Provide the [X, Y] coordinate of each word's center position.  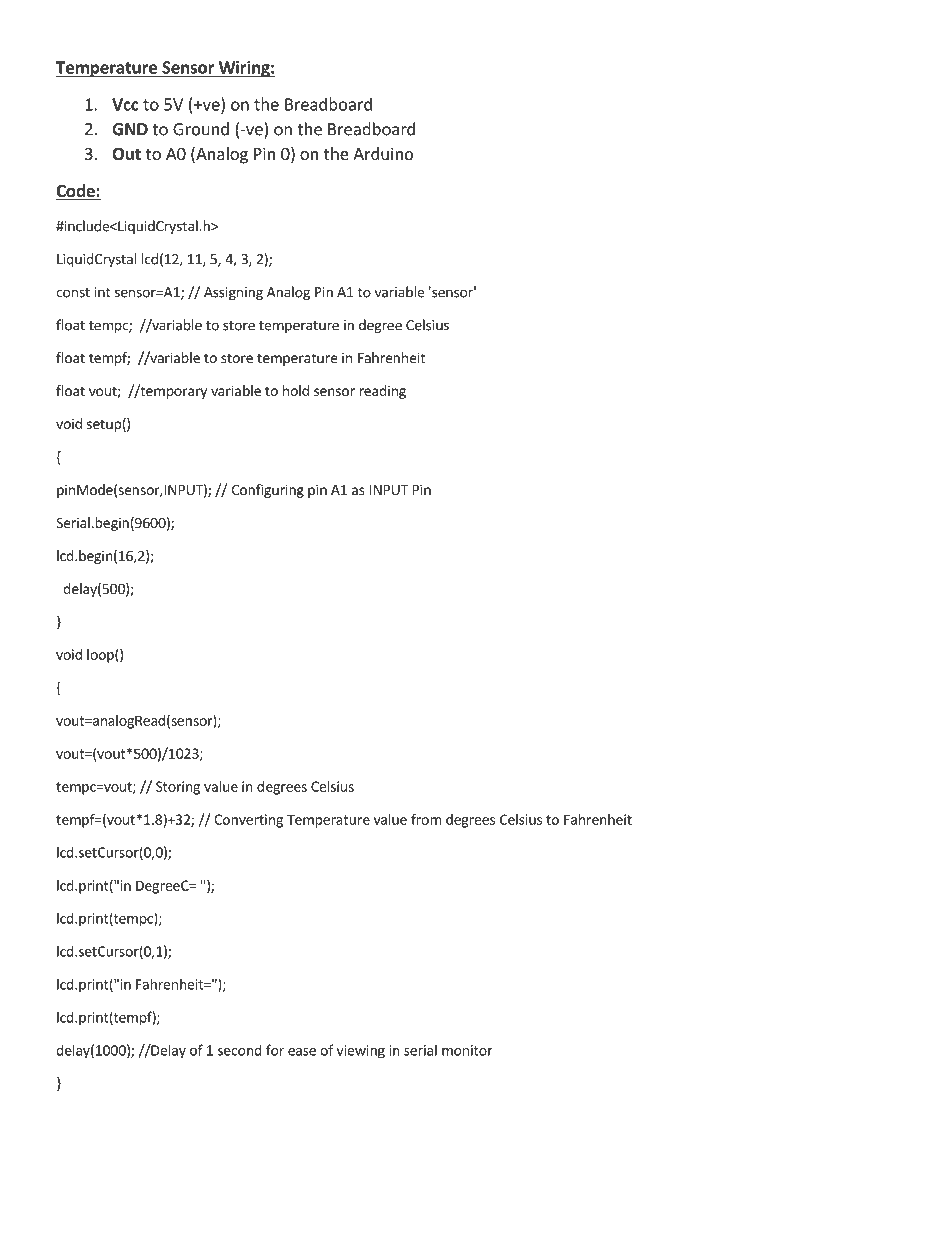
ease [302, 1052]
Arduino [383, 153]
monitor [467, 1050]
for [275, 1050]
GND [130, 129]
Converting [248, 821]
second [240, 1050]
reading [382, 392]
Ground [201, 129]
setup [104, 425]
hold [296, 390]
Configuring [267, 491]
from [426, 819]
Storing [178, 788]
